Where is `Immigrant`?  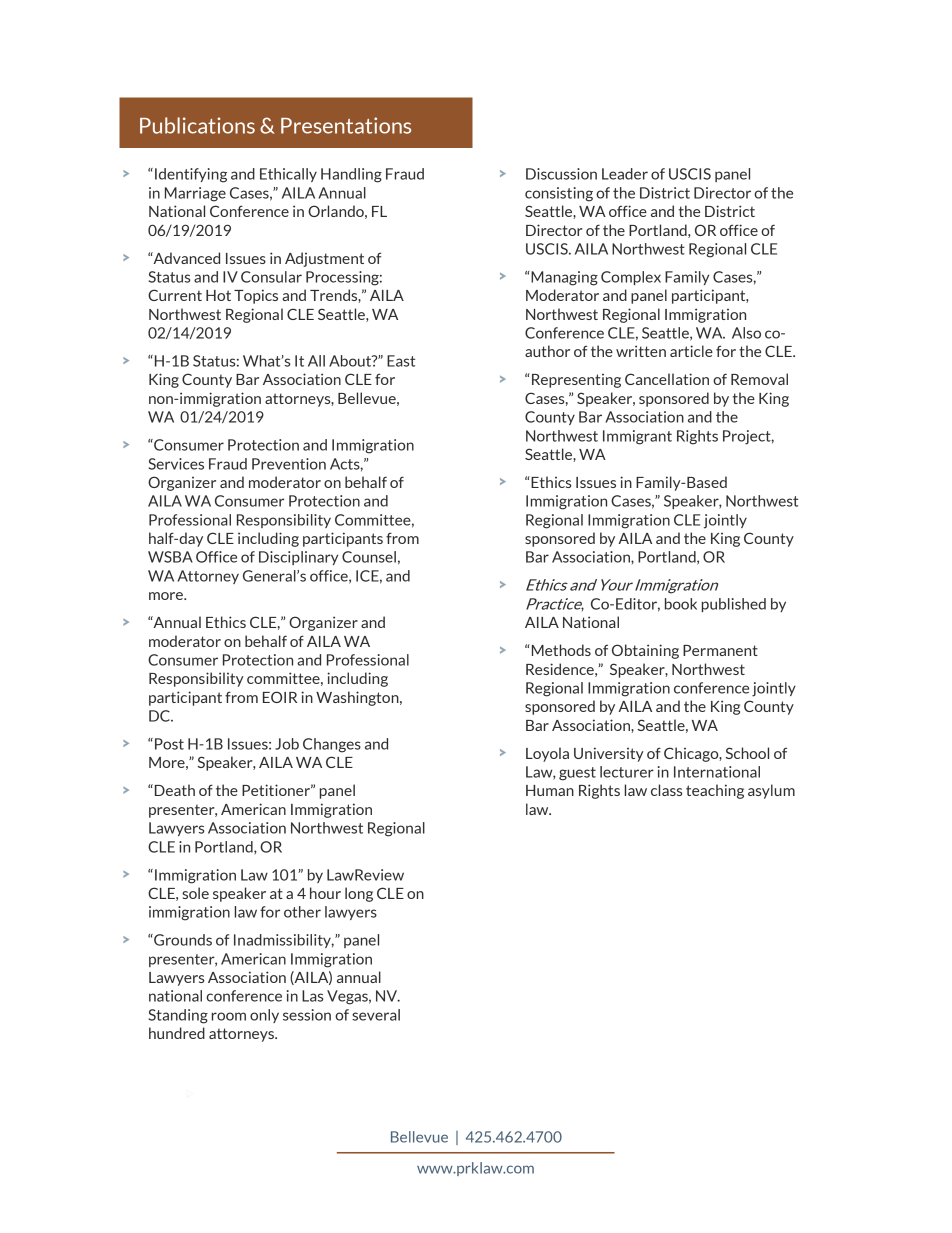 Immigrant is located at coordinates (637, 437).
